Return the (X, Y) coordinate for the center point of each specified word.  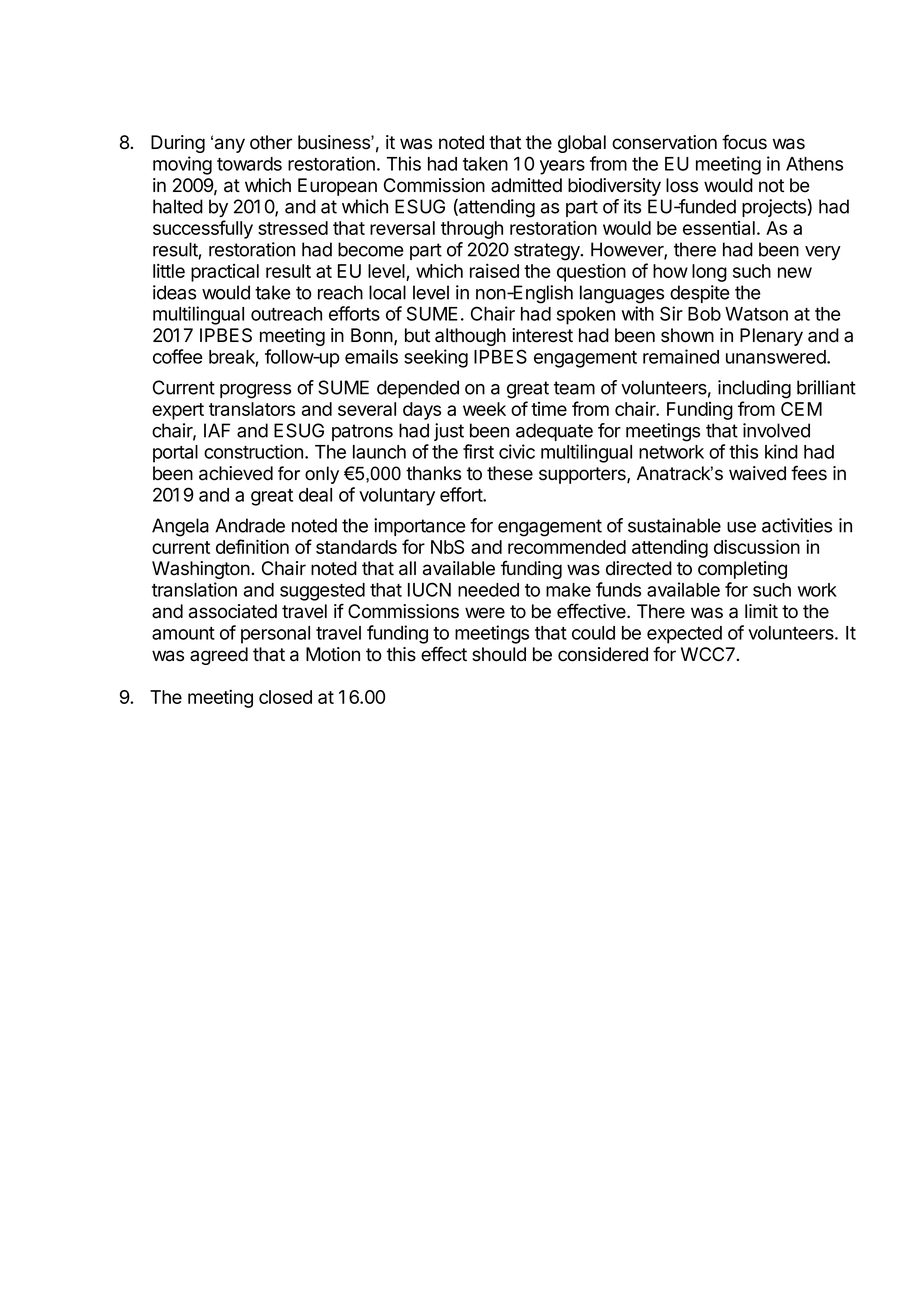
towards (249, 164)
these (510, 473)
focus (744, 142)
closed (285, 697)
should (499, 654)
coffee (178, 356)
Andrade (250, 525)
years (562, 167)
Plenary (771, 337)
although (470, 337)
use (741, 527)
